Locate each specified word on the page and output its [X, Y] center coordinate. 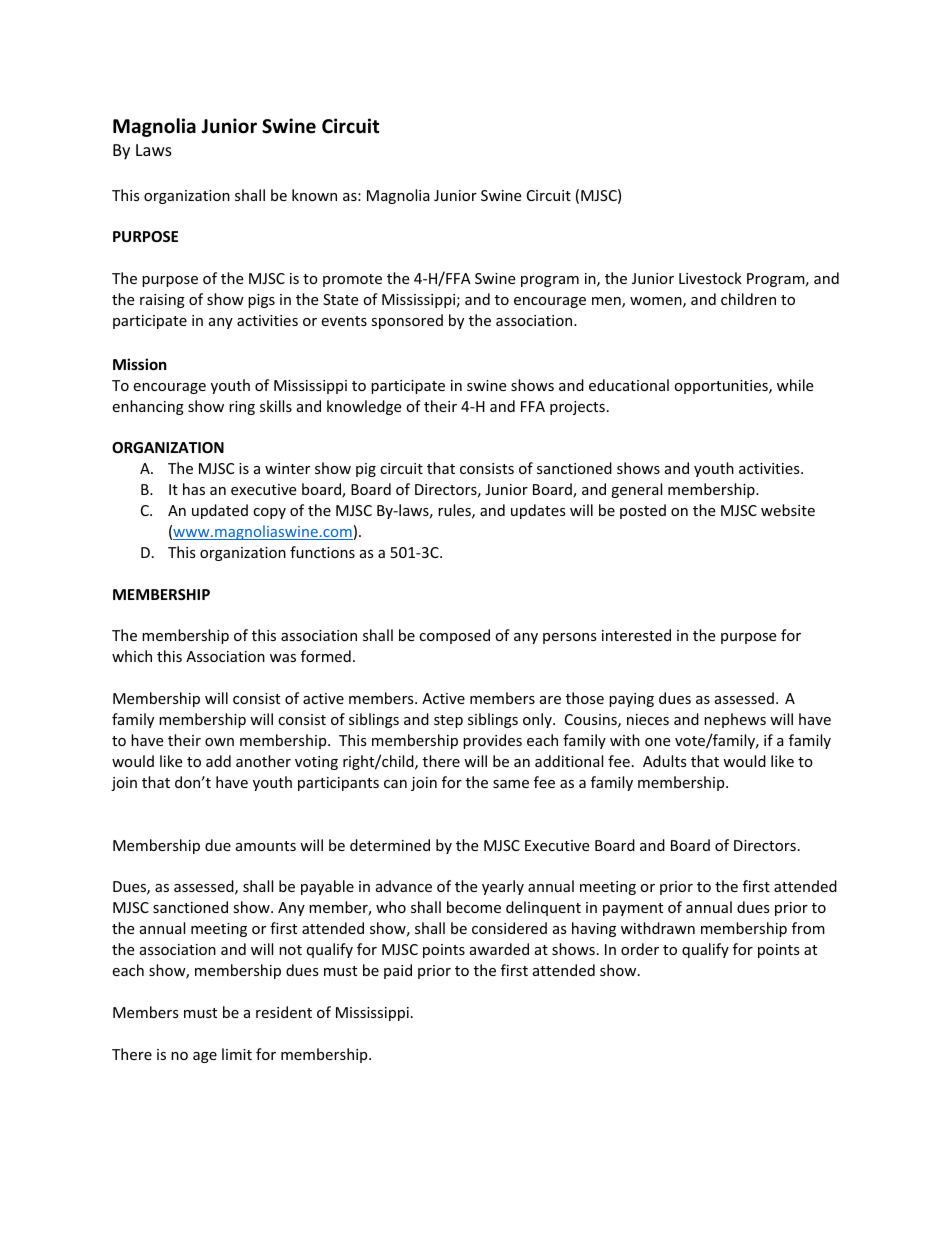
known [314, 195]
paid [398, 971]
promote [352, 280]
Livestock [710, 278]
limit [237, 1054]
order [640, 949]
